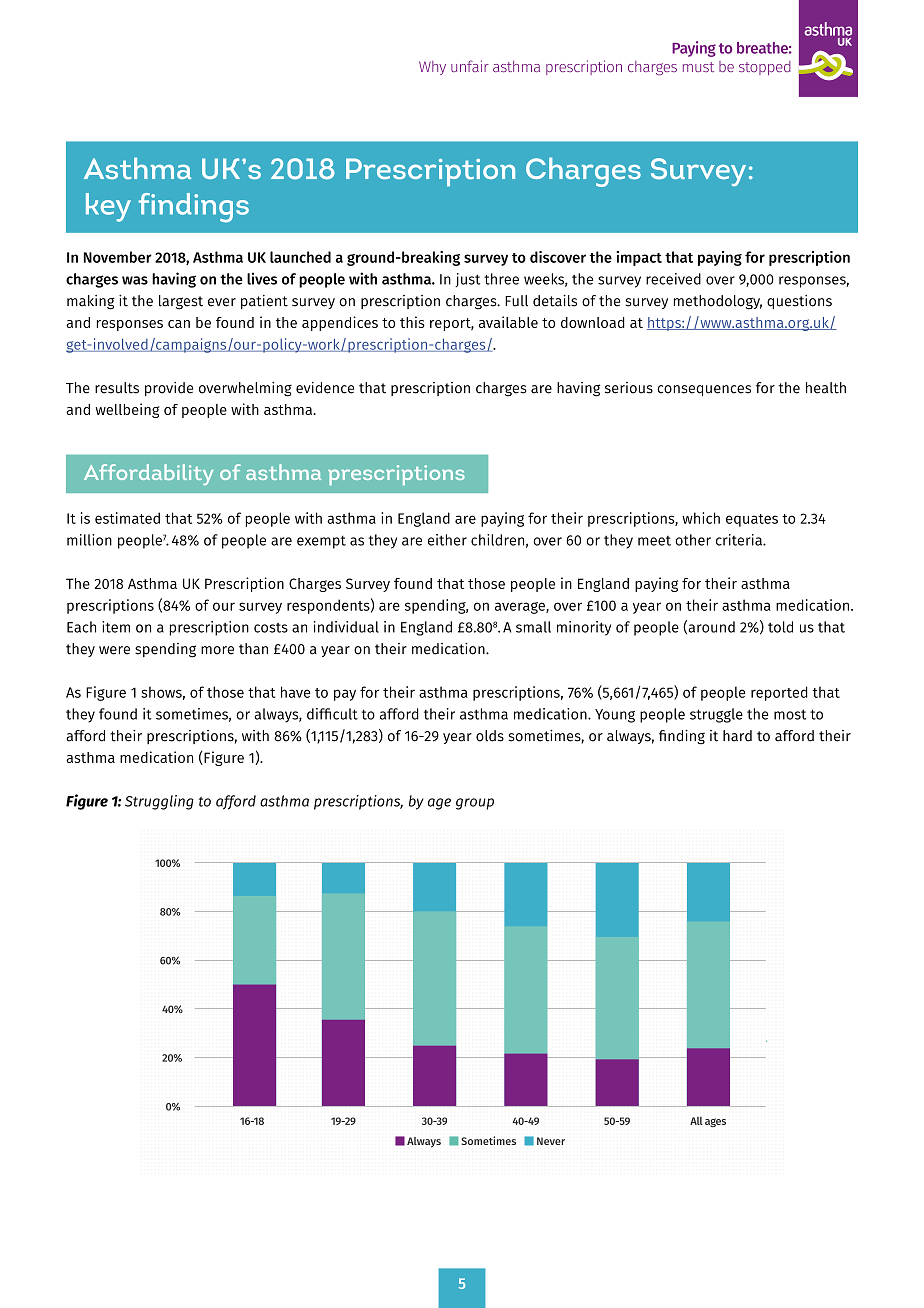 This screenshot has width=924, height=1308. Describe the element at coordinates (159, 802) in the screenshot. I see `Struggling` at that location.
